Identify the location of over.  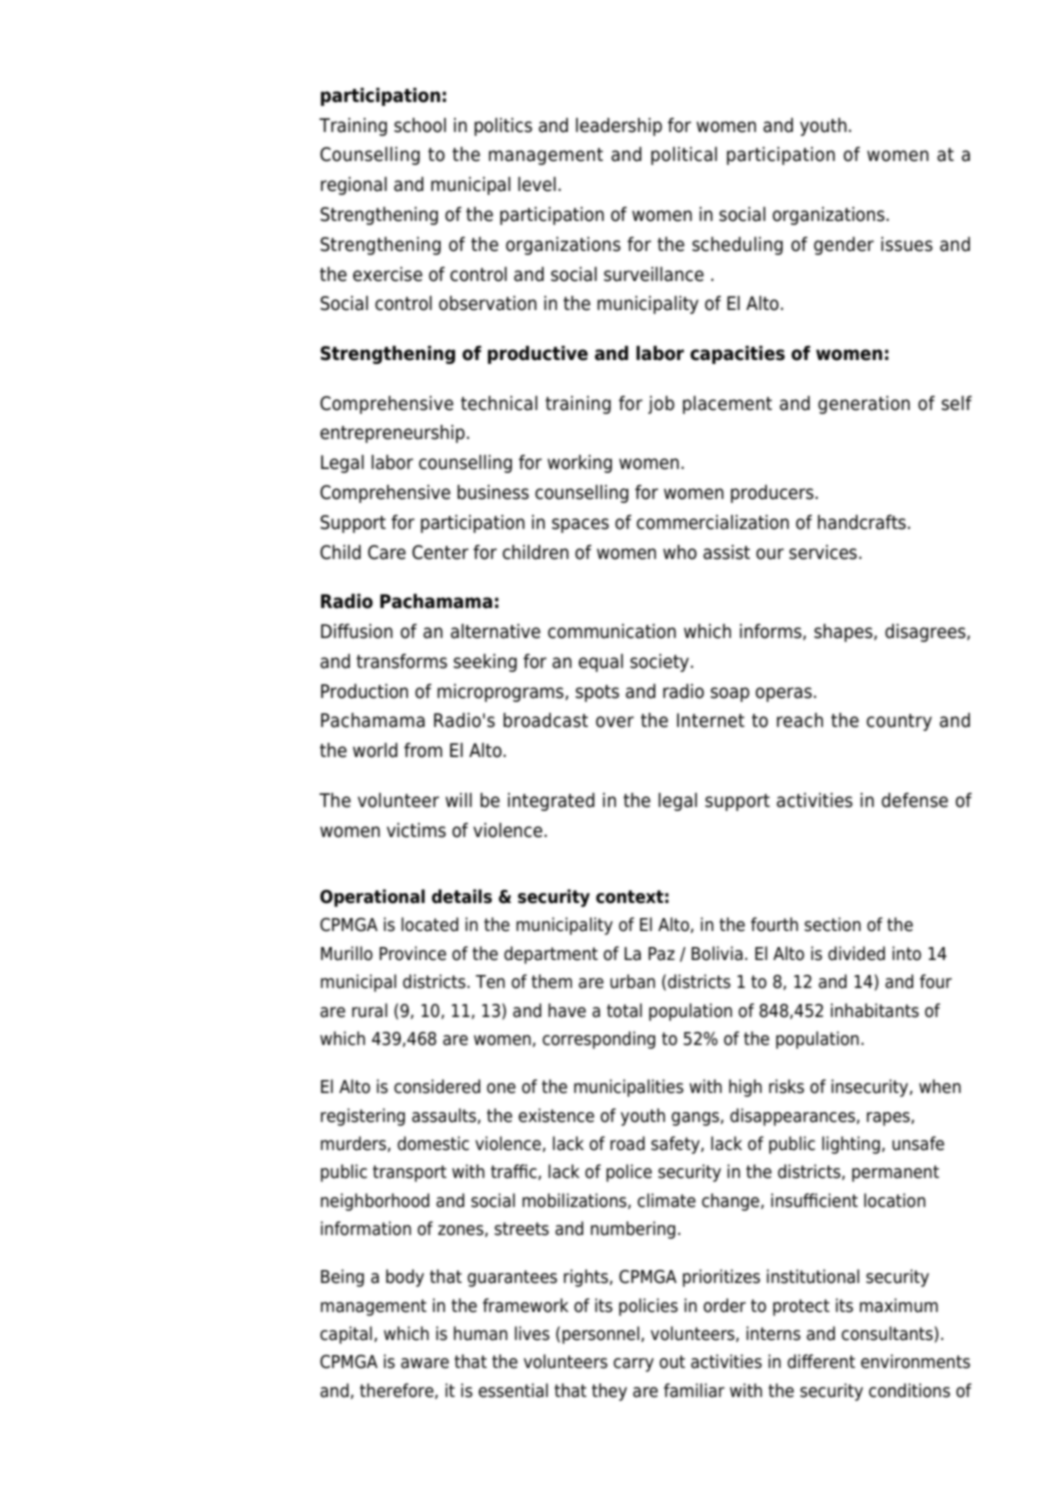
(615, 722).
